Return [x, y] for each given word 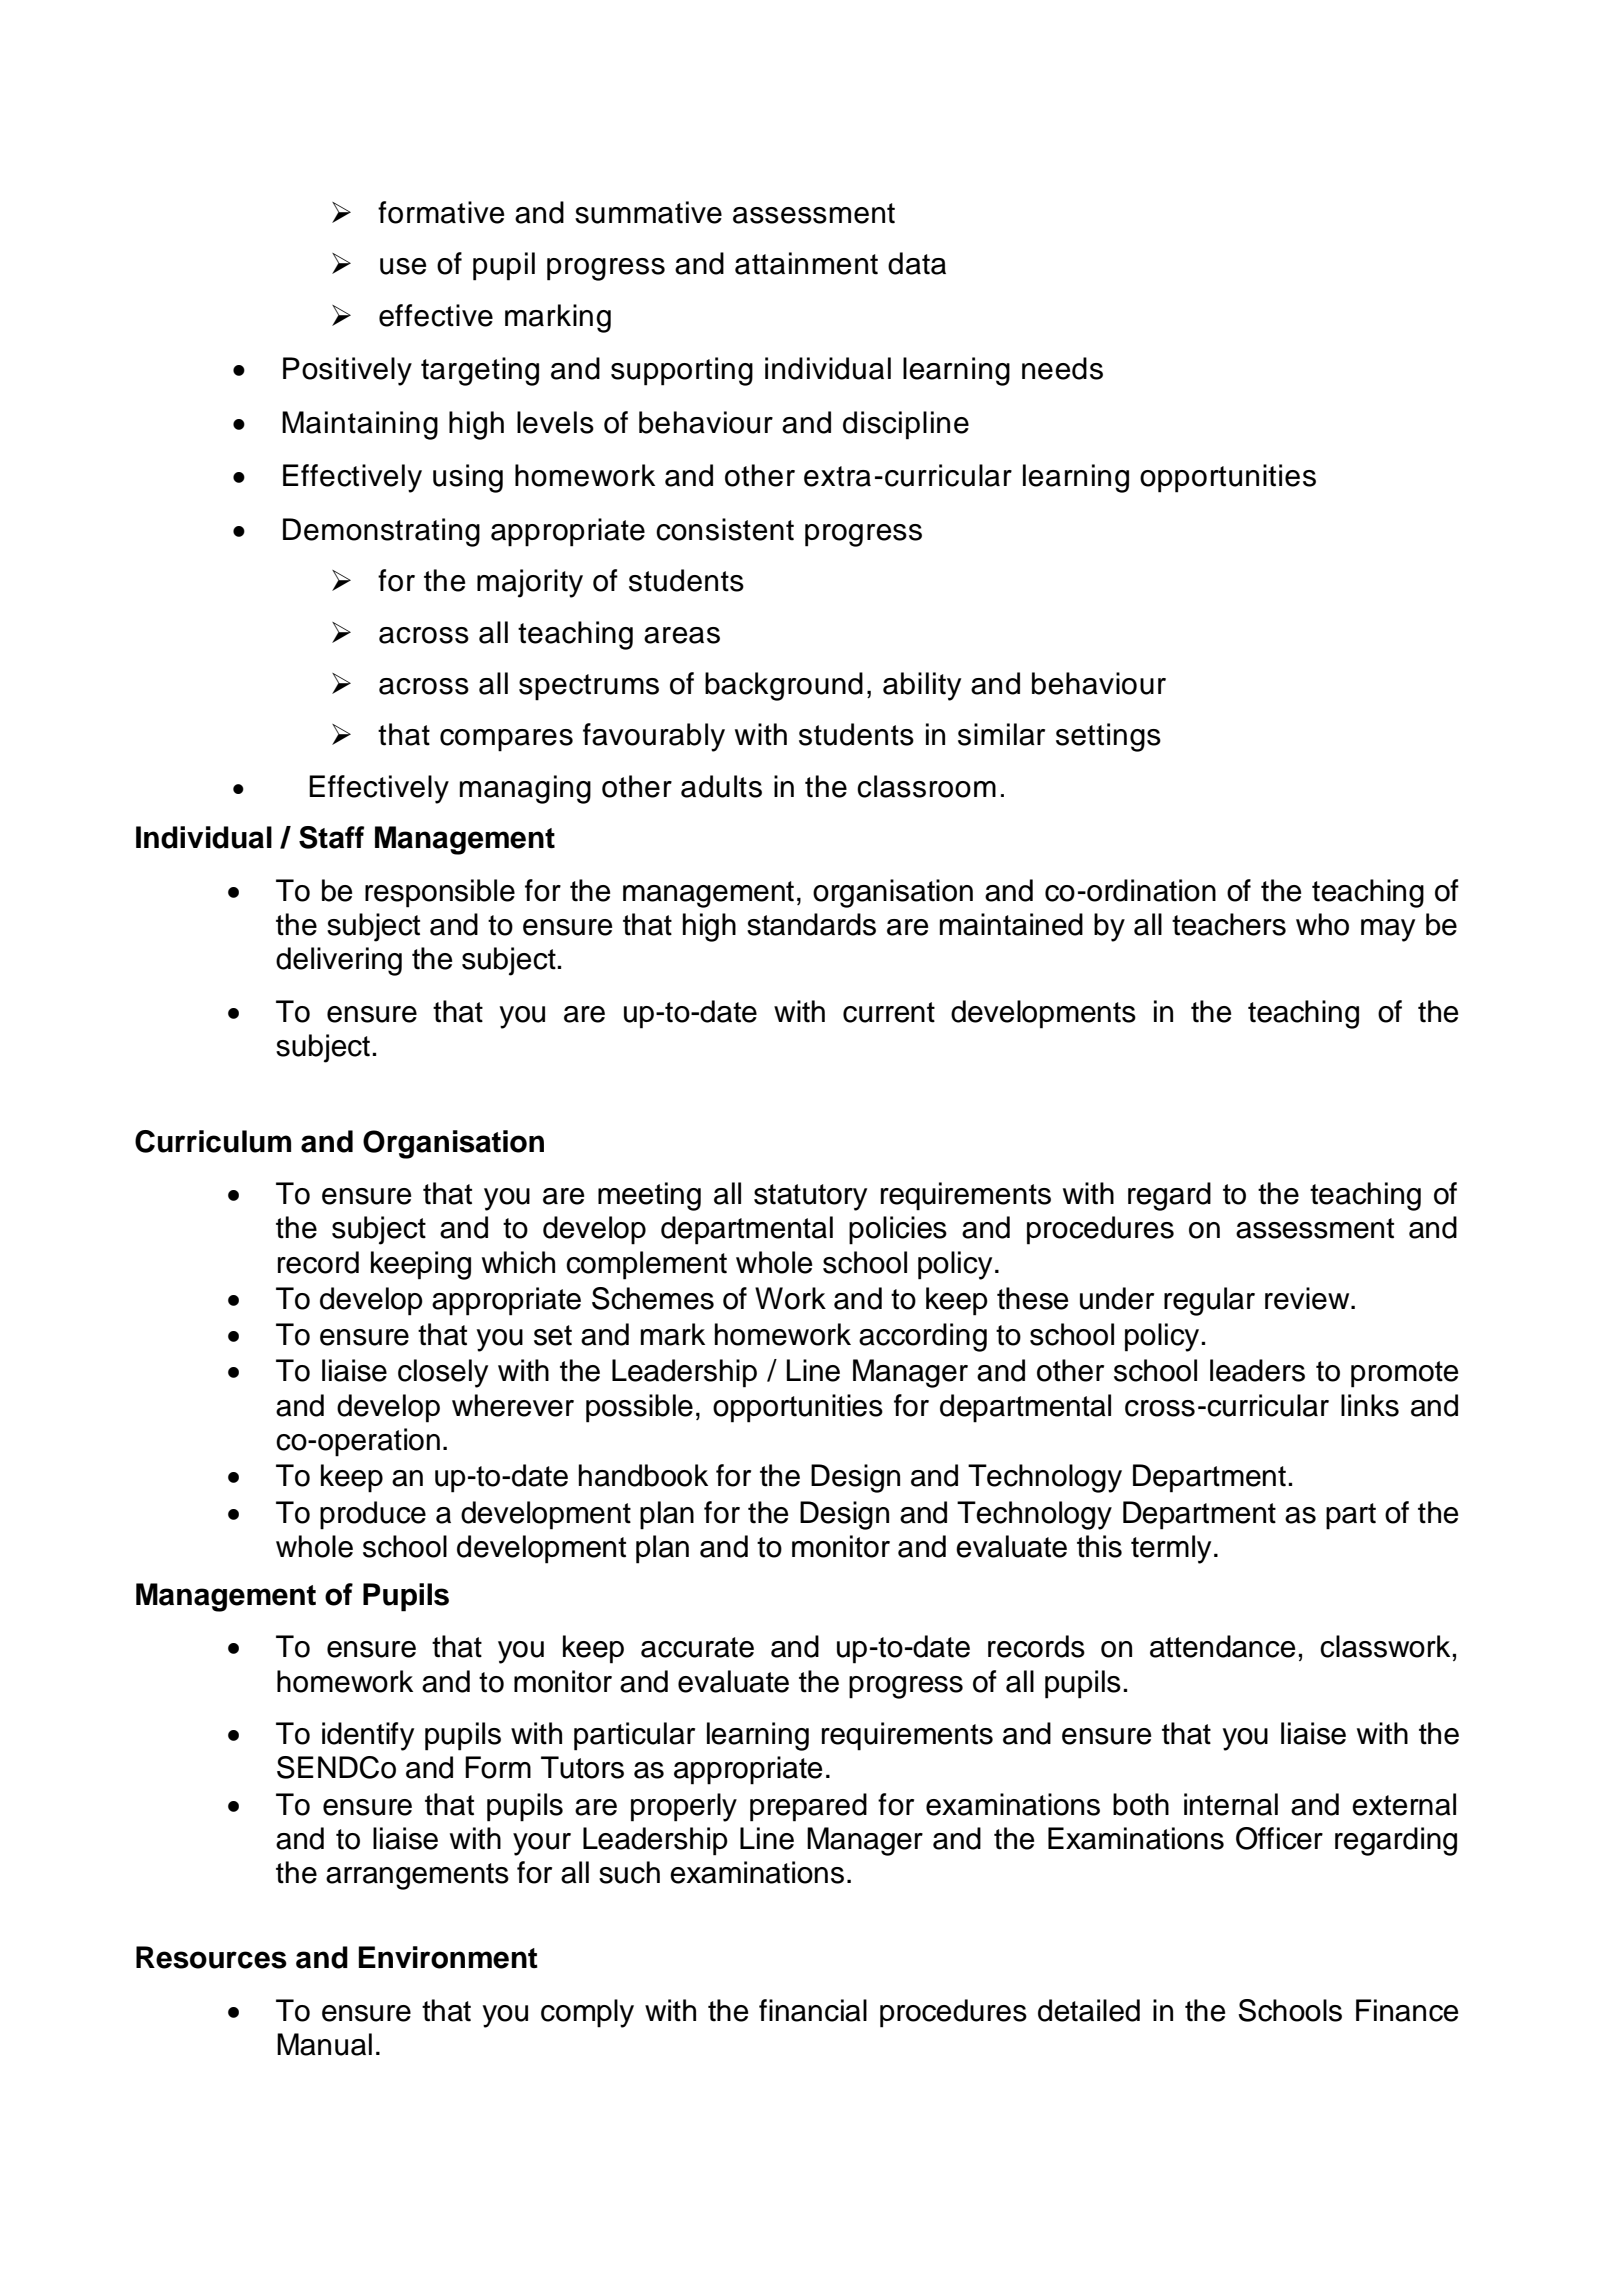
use [403, 266]
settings [1108, 737]
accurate [697, 1647]
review [1308, 1298]
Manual [324, 2044]
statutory [810, 1197]
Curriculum [213, 1141]
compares [506, 740]
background [784, 686]
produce [373, 1515]
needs [1062, 368]
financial [813, 2010]
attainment [806, 263]
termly [1171, 1549]
